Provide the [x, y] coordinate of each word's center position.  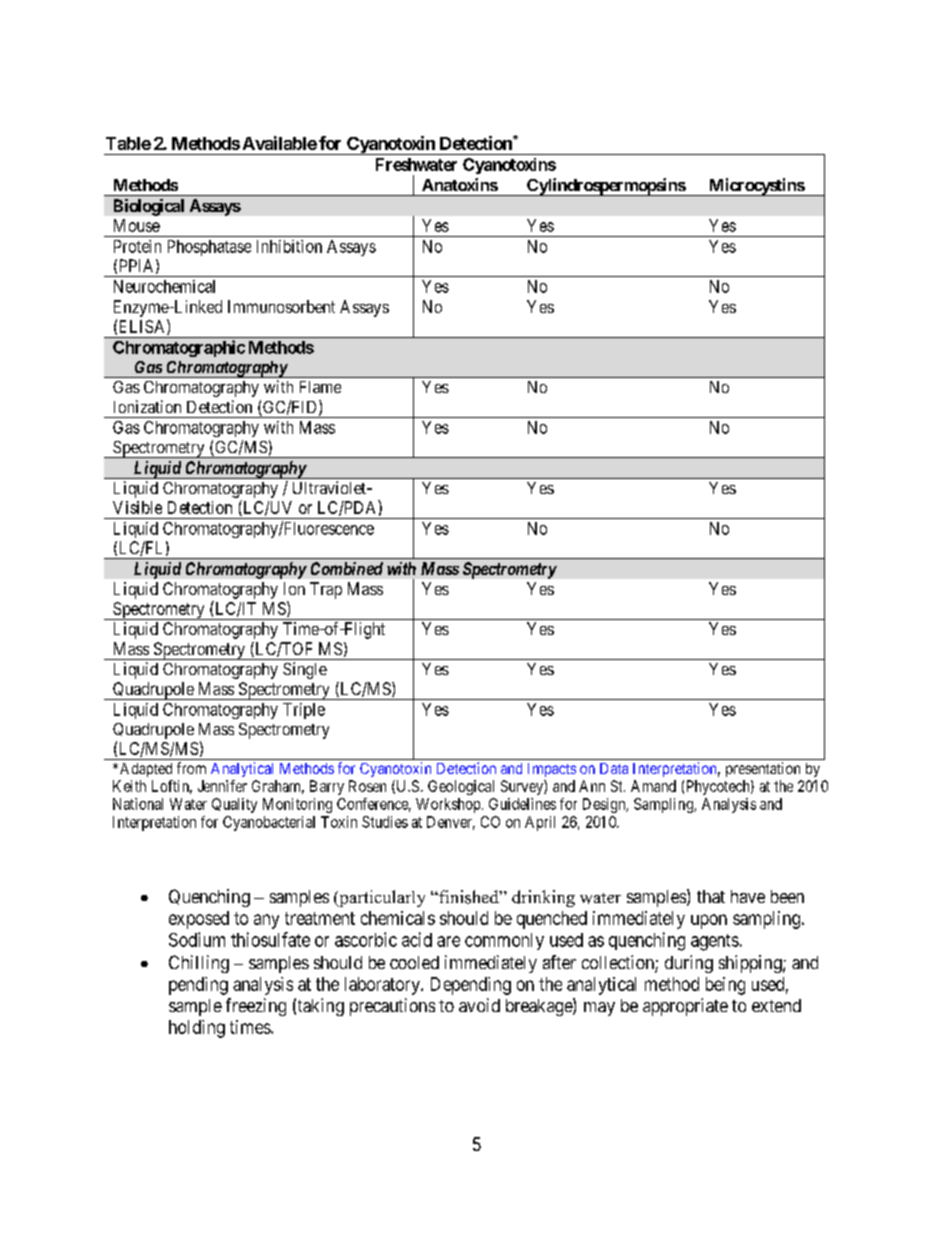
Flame [320, 387]
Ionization [147, 406]
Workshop [448, 805]
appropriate [685, 1007]
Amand [653, 786]
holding [197, 1029]
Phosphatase [209, 248]
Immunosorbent [281, 306]
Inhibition [289, 246]
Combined [347, 568]
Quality [234, 805]
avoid [479, 1005]
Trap [326, 590]
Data [614, 768]
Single [305, 670]
